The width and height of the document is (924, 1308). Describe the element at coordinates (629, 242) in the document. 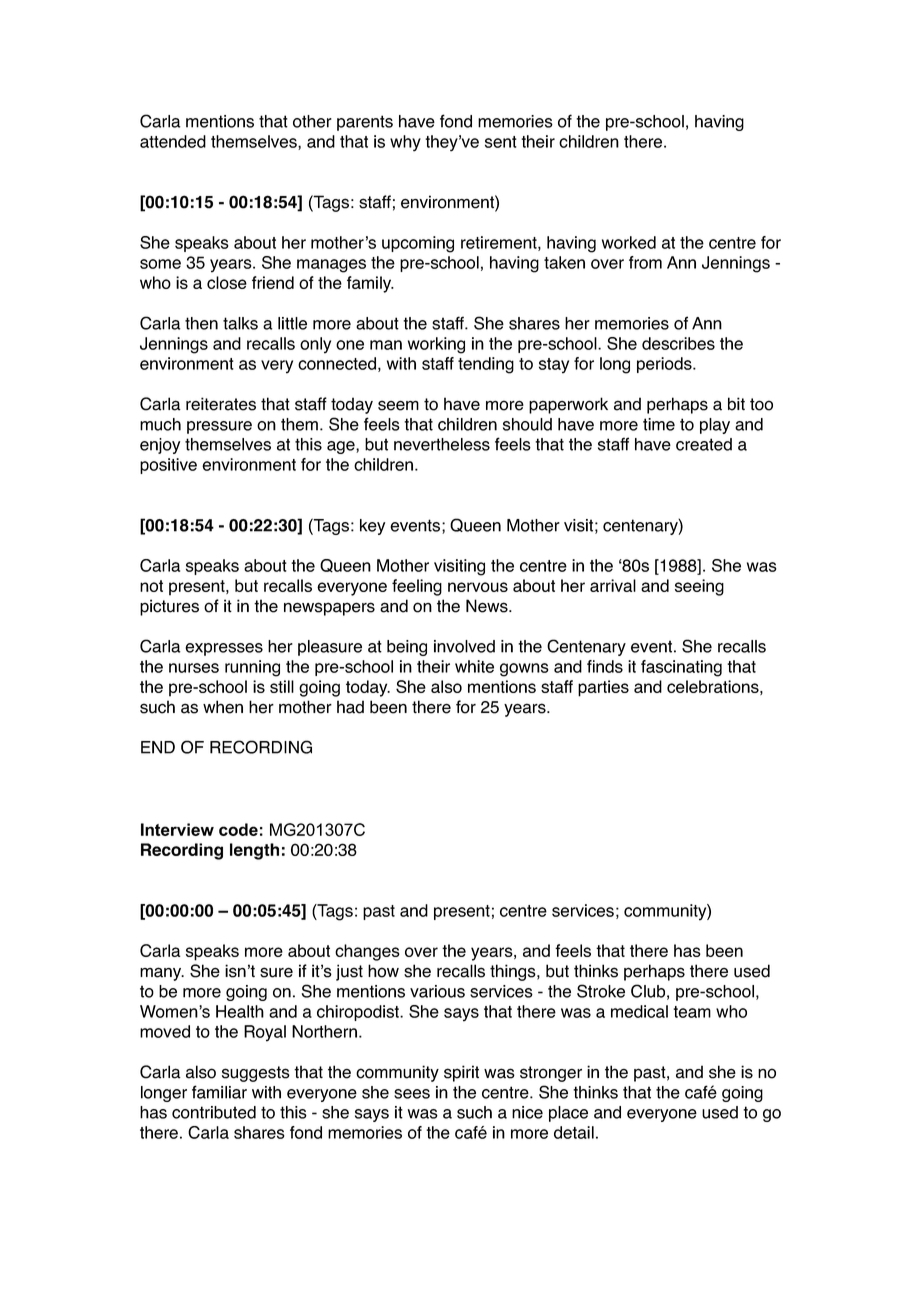

I see `worked` at that location.
